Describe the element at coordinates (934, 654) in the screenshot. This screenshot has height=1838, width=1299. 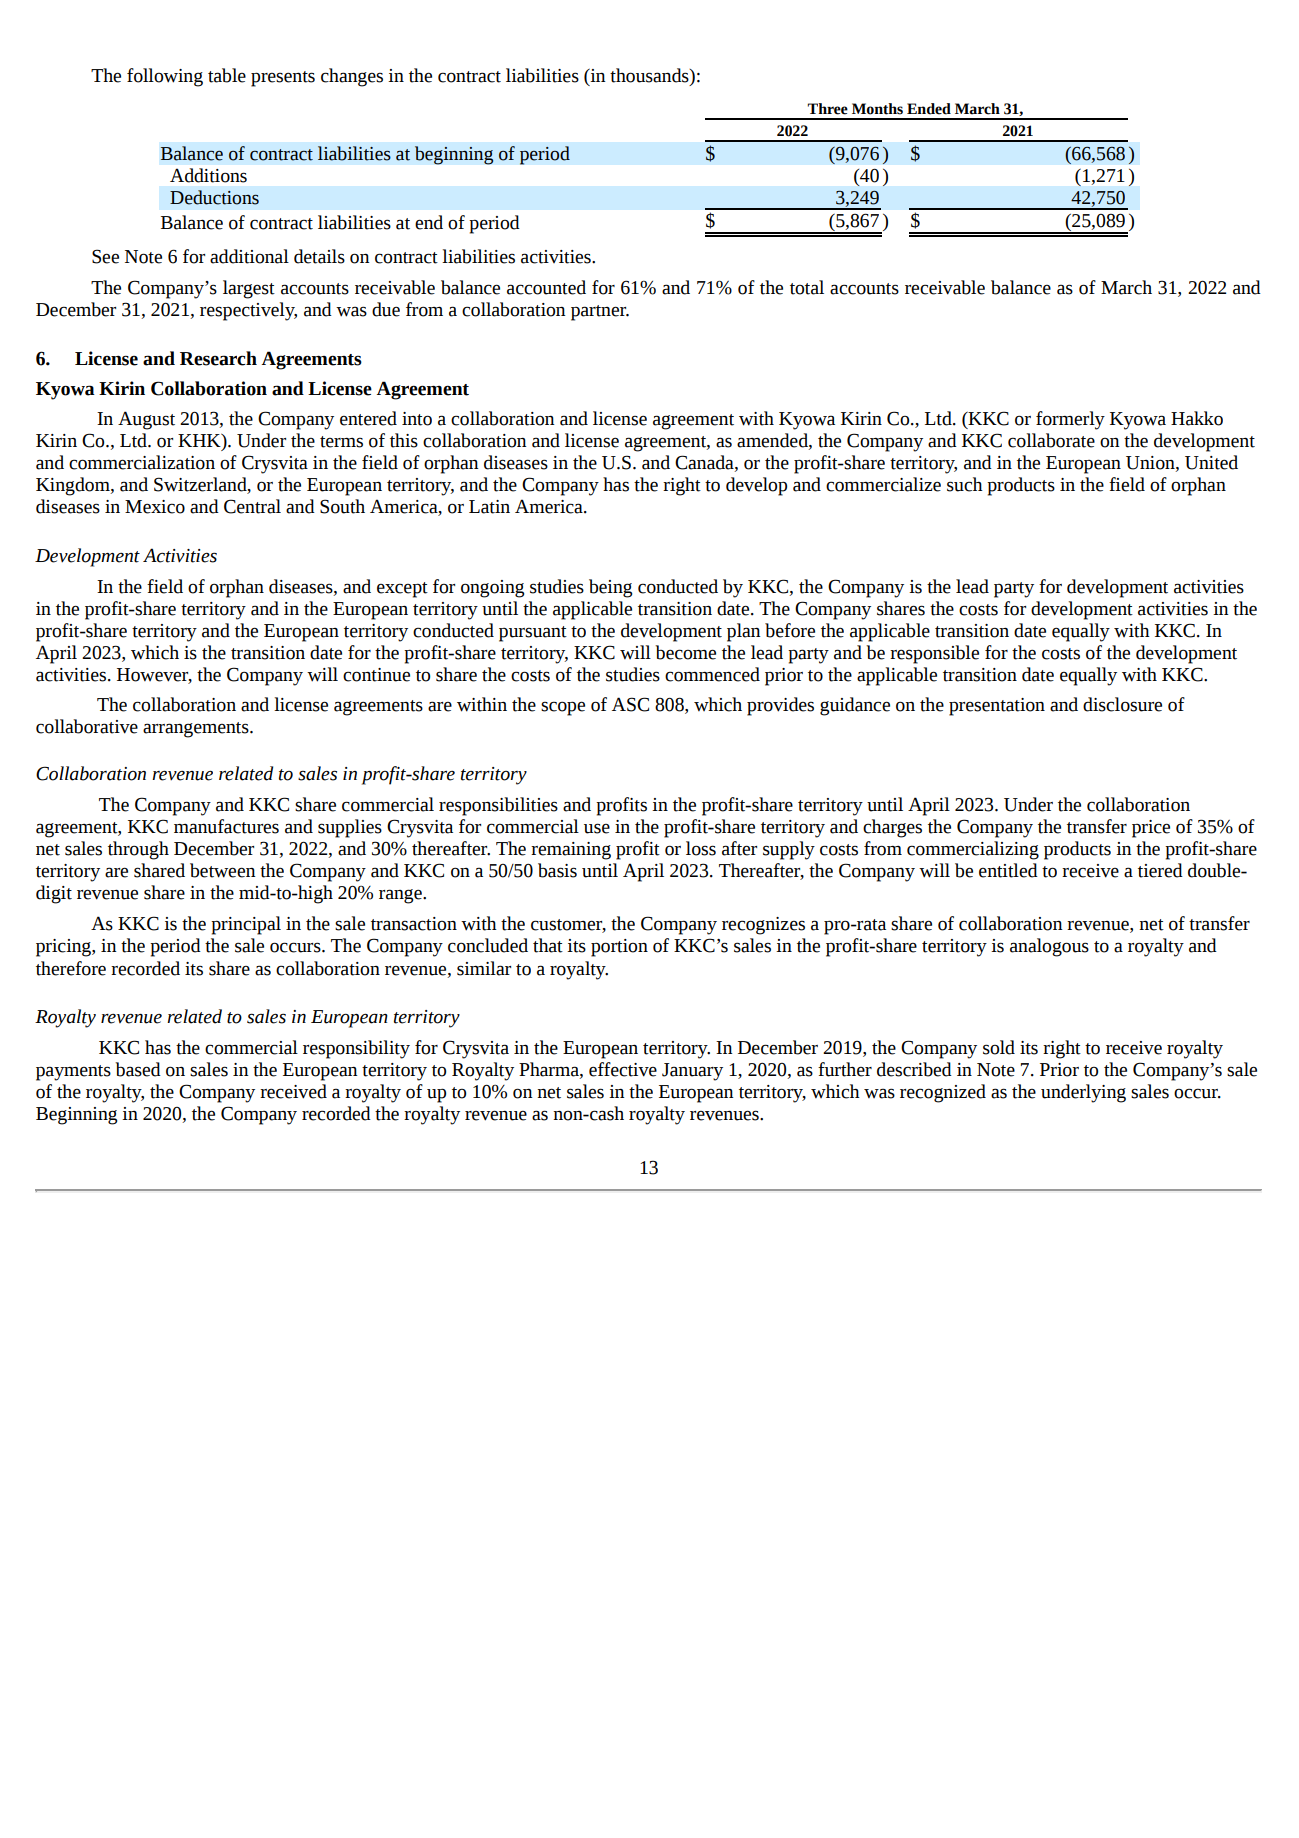
I see `responsible` at that location.
